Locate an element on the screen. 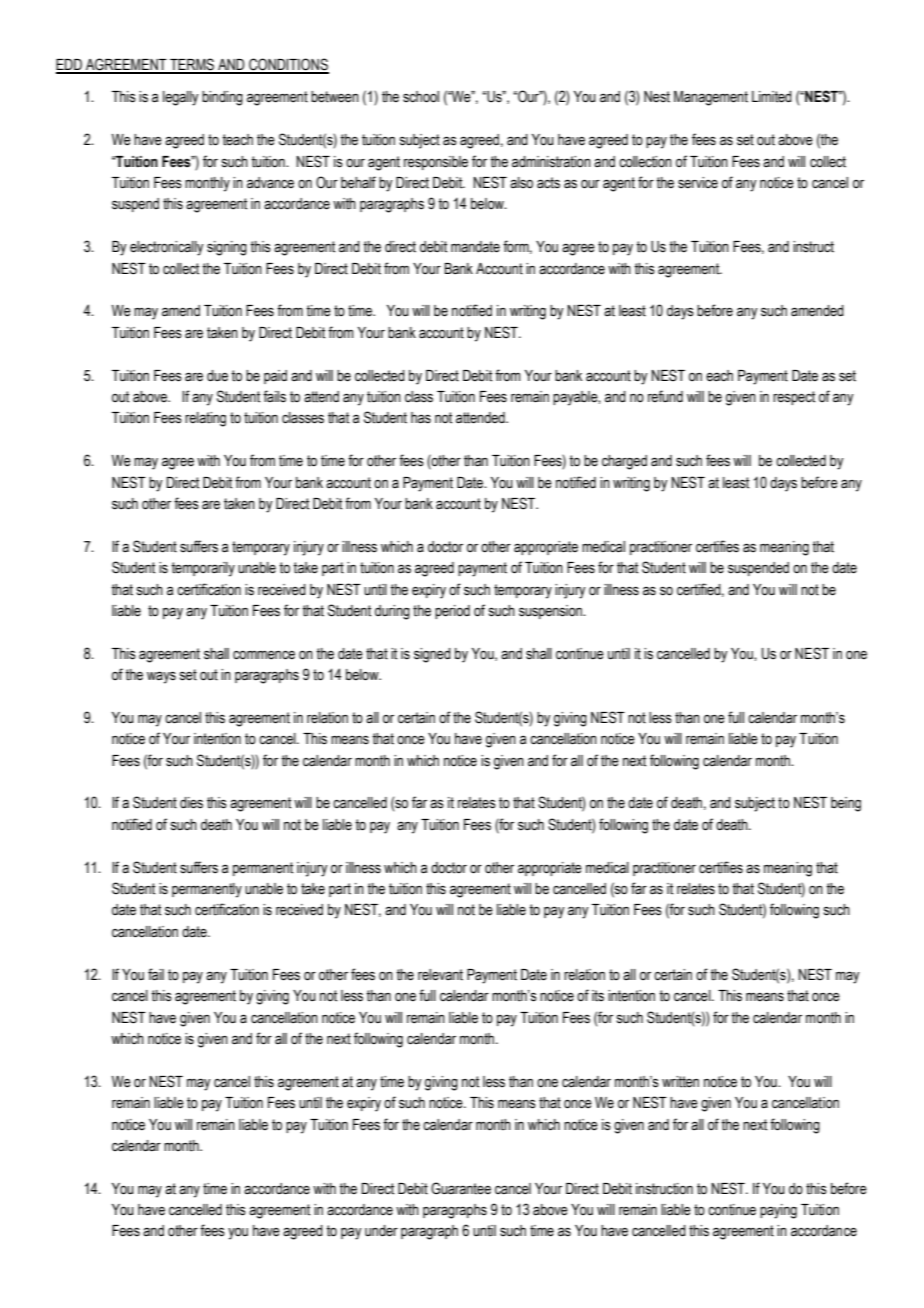 The width and height of the screenshot is (924, 1308). school is located at coordinates (421, 97).
